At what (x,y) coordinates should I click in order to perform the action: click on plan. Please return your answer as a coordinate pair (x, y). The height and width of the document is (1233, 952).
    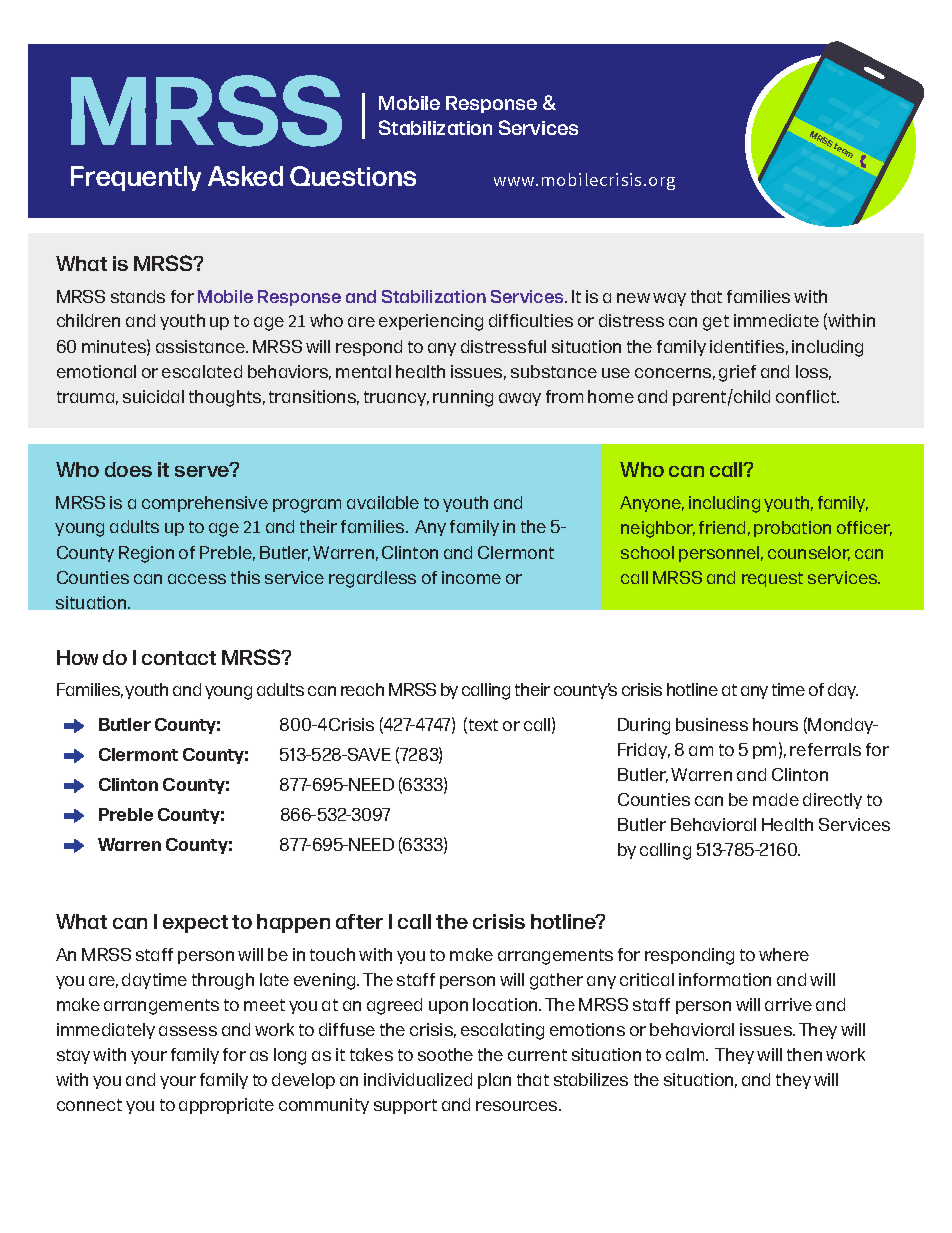
    Looking at the image, I should click on (494, 1081).
